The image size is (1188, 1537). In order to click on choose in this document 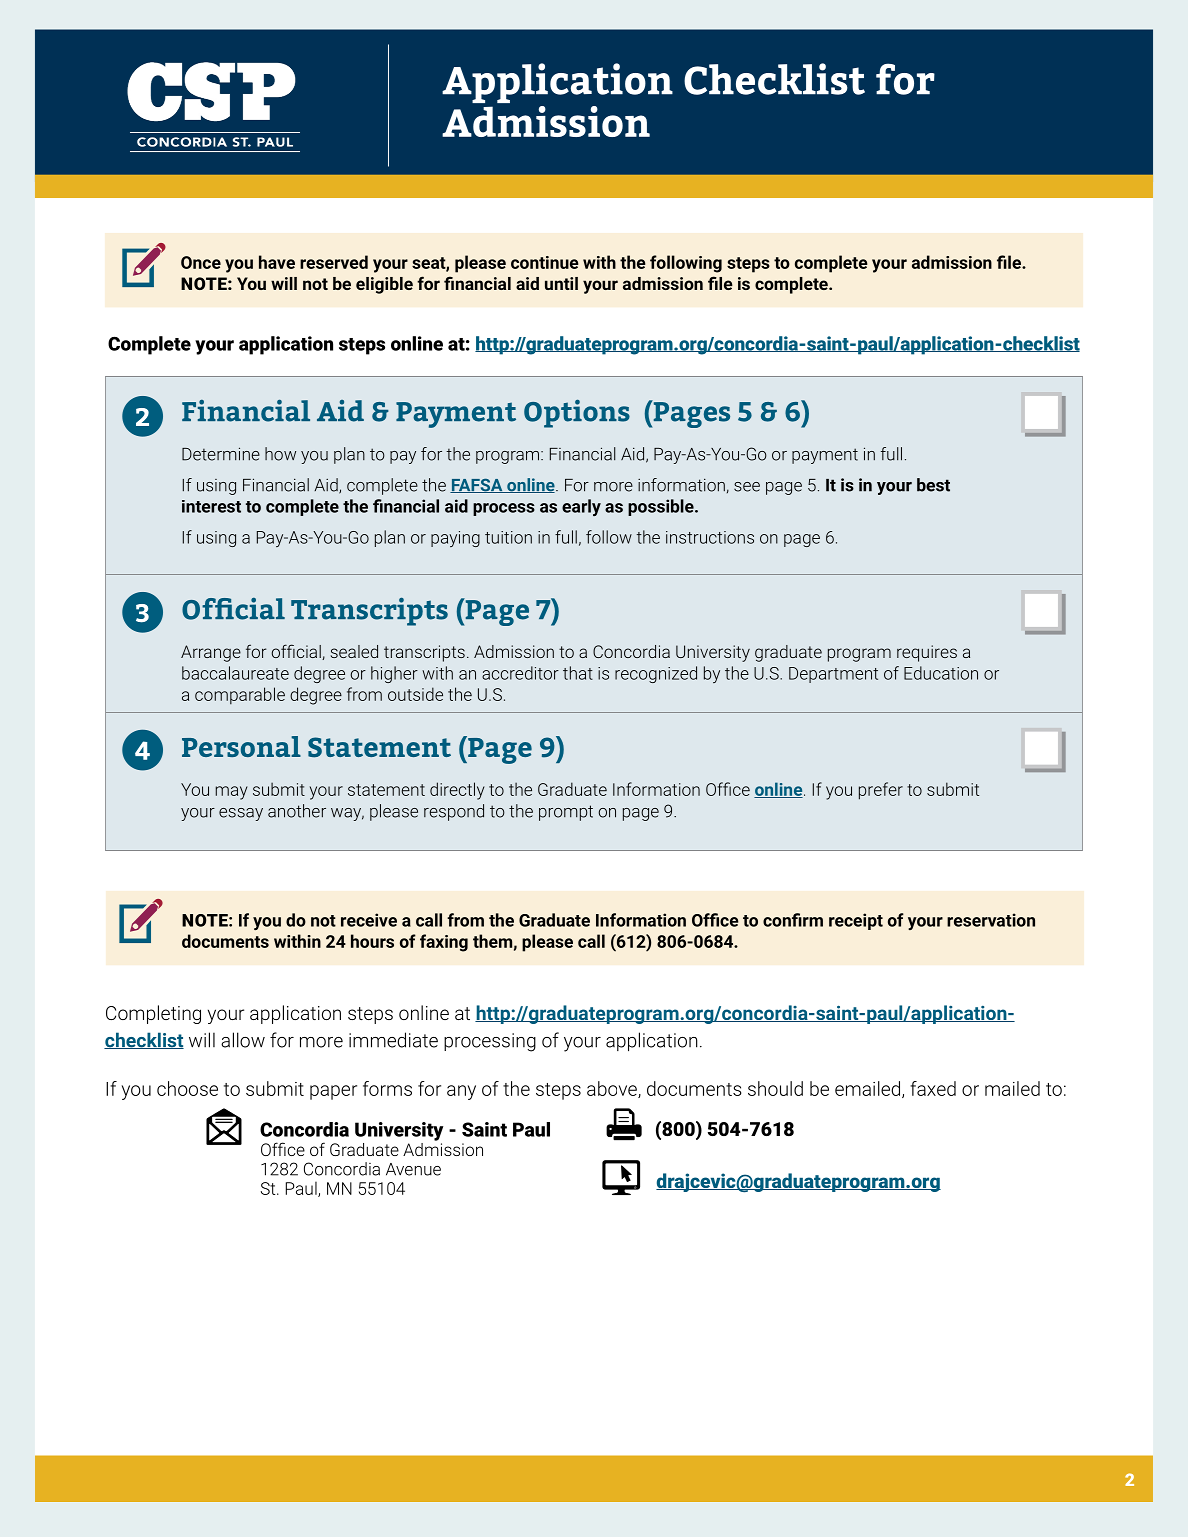, I will do `click(187, 1088)`.
